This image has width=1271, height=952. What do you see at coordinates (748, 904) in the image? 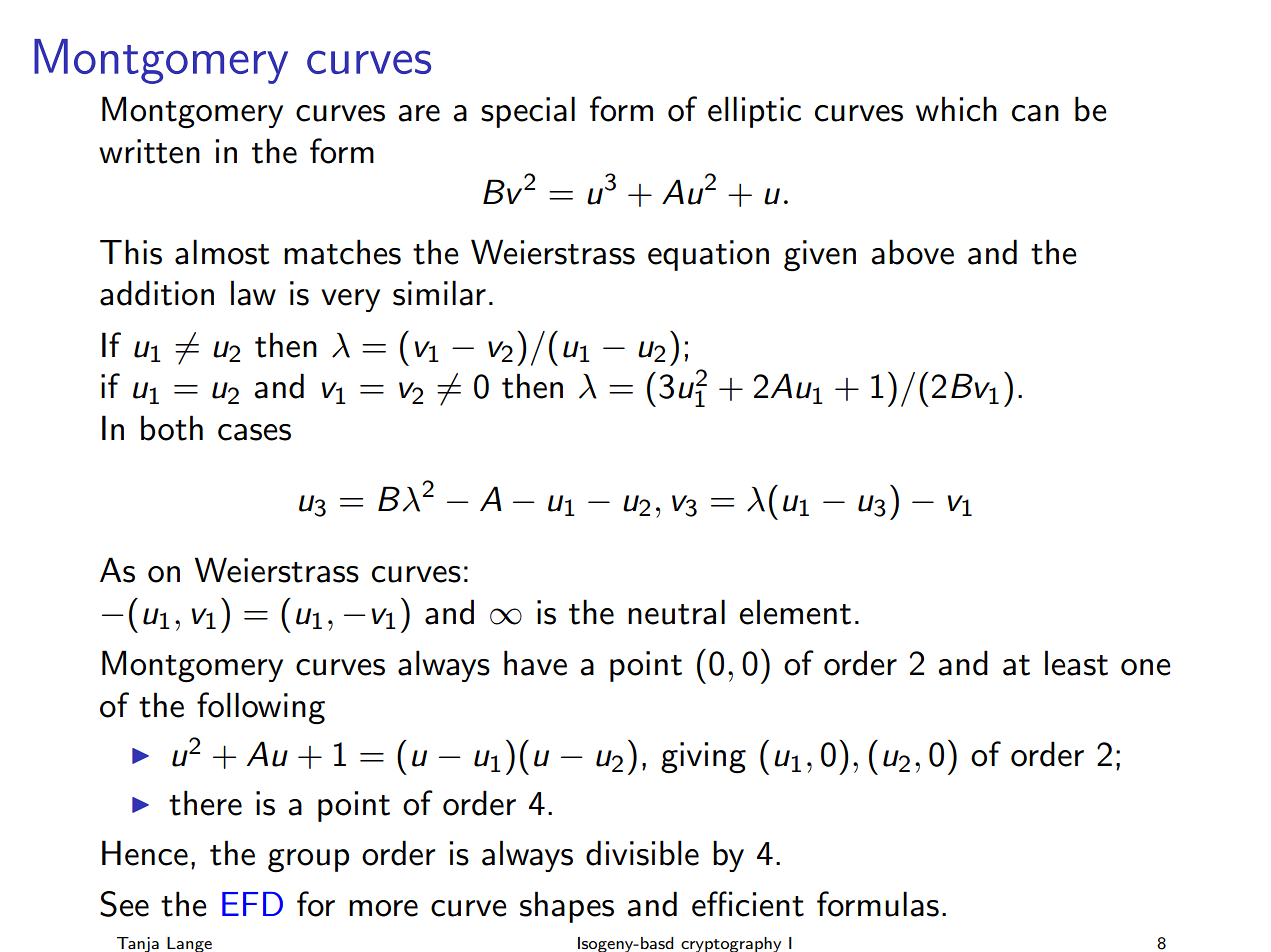
I see `efficient` at bounding box center [748, 904].
